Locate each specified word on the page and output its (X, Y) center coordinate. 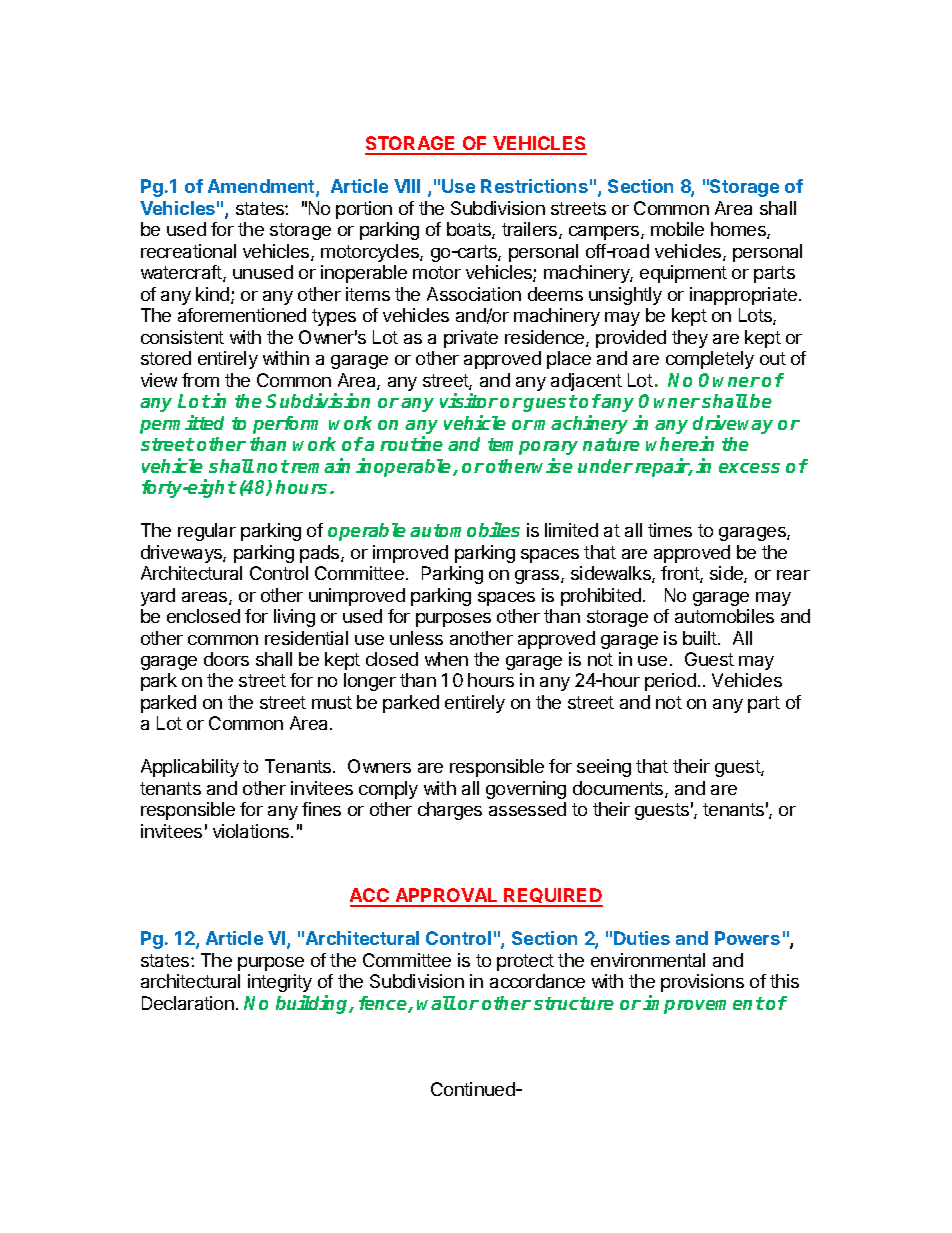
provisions (702, 983)
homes (739, 230)
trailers (531, 230)
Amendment (262, 187)
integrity (280, 983)
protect (525, 962)
